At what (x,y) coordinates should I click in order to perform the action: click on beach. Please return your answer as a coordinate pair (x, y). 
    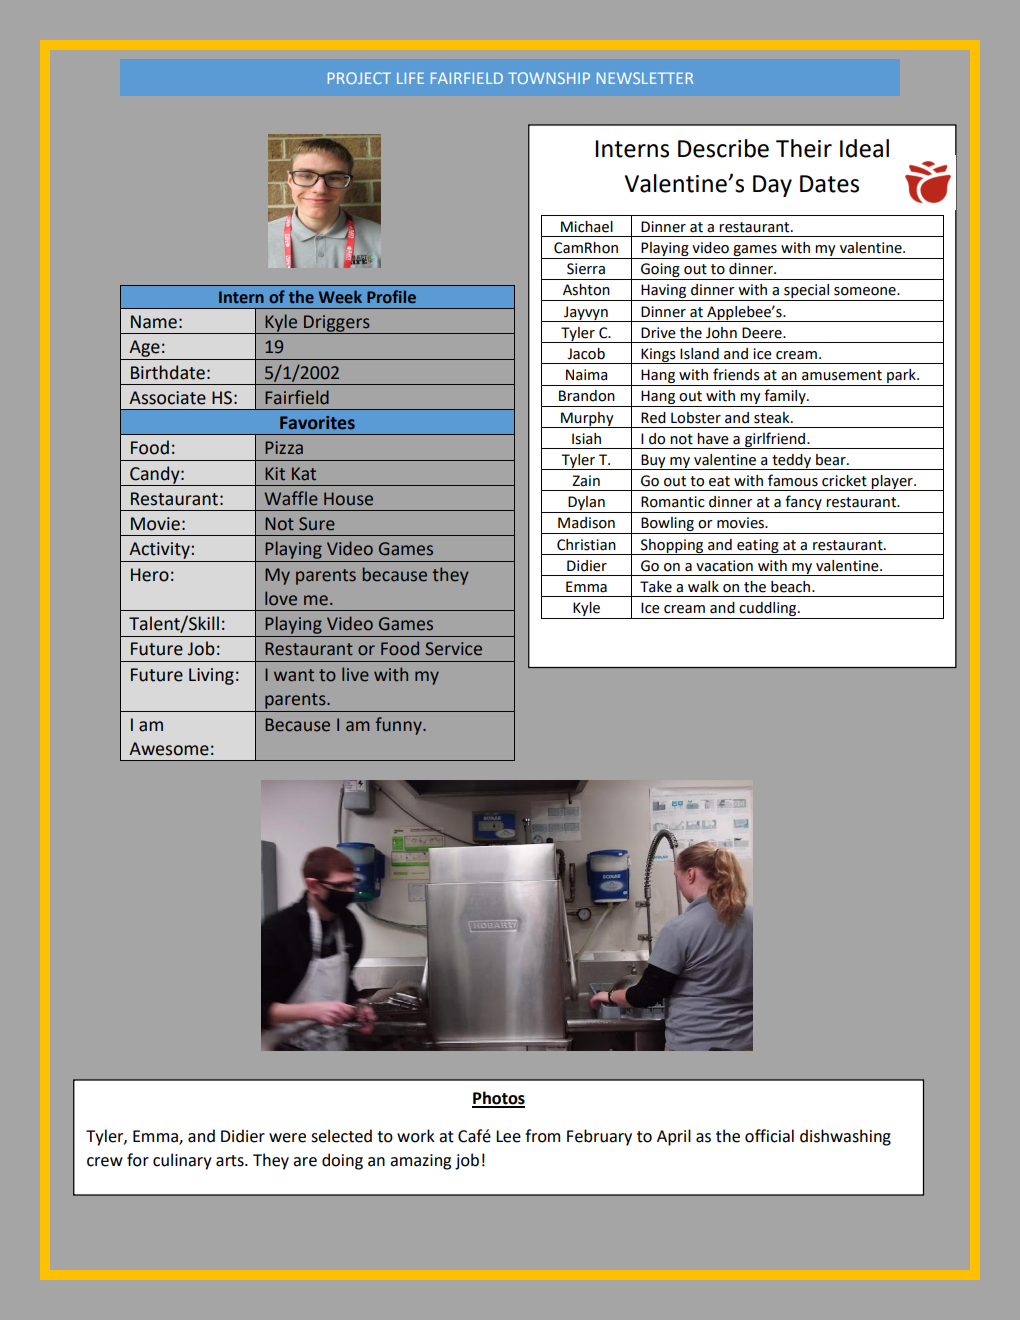
    Looking at the image, I should click on (792, 587).
